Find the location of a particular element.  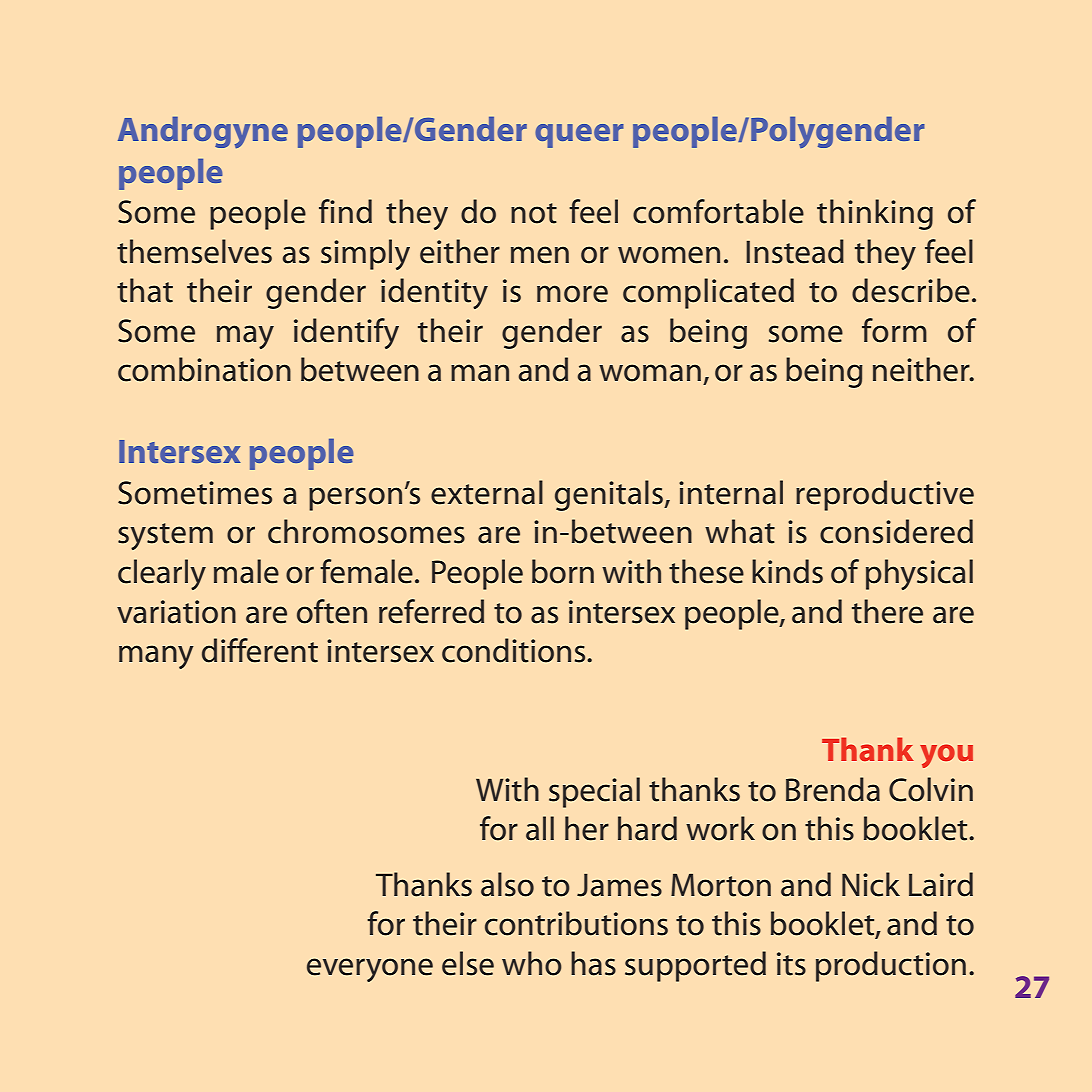

conditions is located at coordinates (515, 650).
